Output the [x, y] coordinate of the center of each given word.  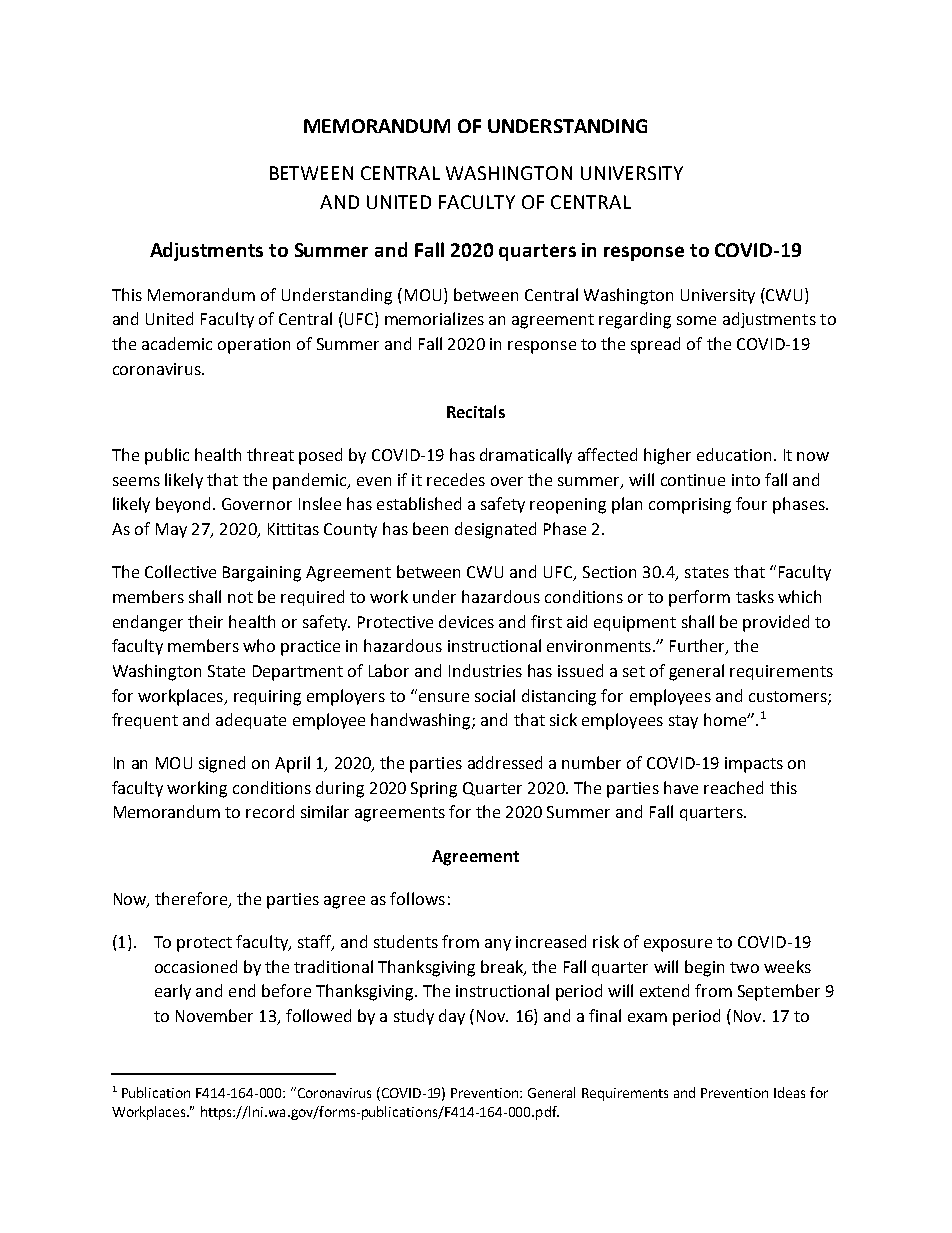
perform [699, 598]
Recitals [476, 411]
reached [733, 787]
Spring [434, 790]
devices [466, 621]
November [214, 1015]
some [696, 320]
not [240, 597]
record [270, 811]
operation [254, 346]
